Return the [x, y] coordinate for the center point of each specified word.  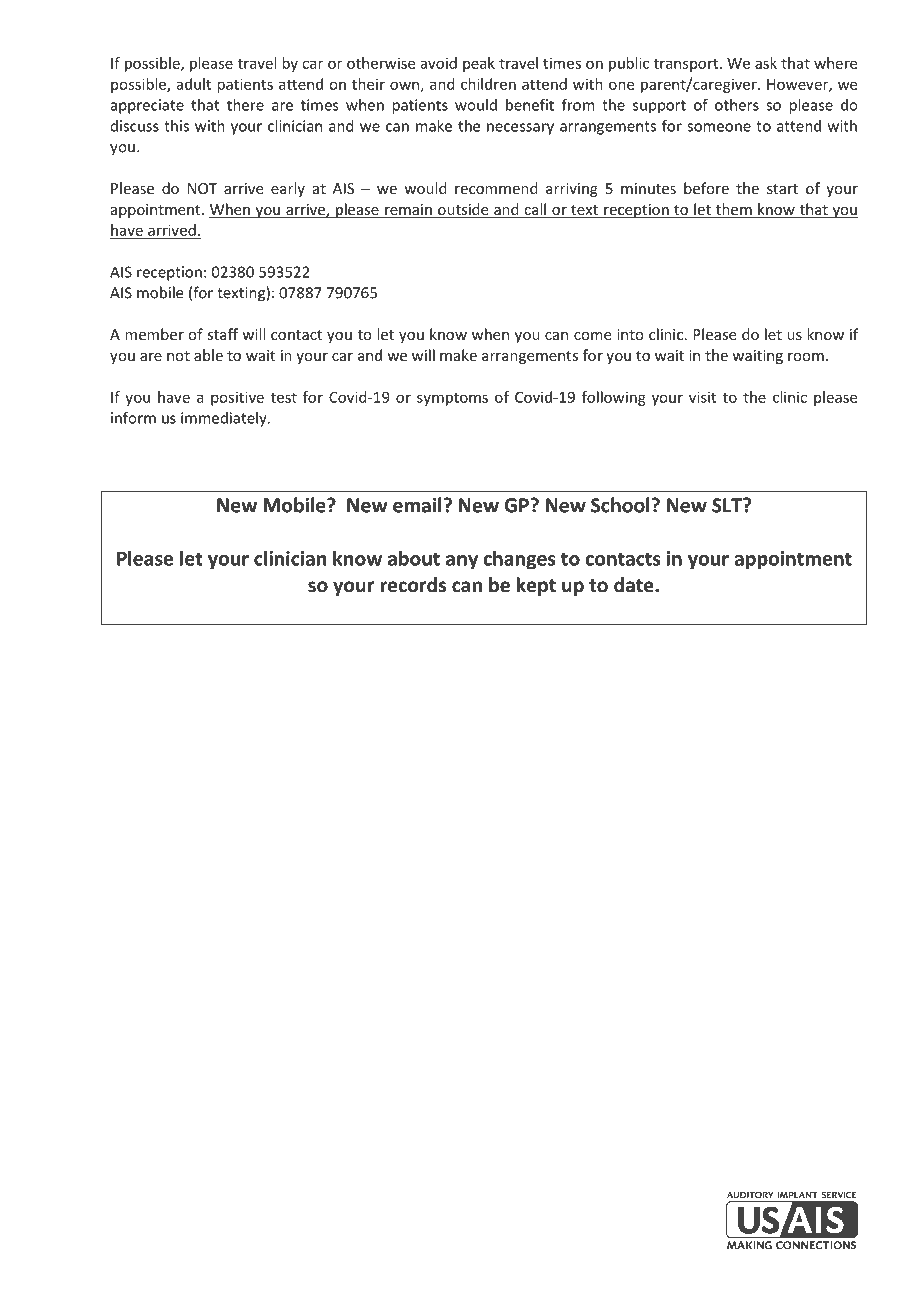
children [488, 84]
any [462, 562]
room [806, 357]
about [414, 558]
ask [766, 63]
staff [222, 334]
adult [194, 84]
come [592, 336]
